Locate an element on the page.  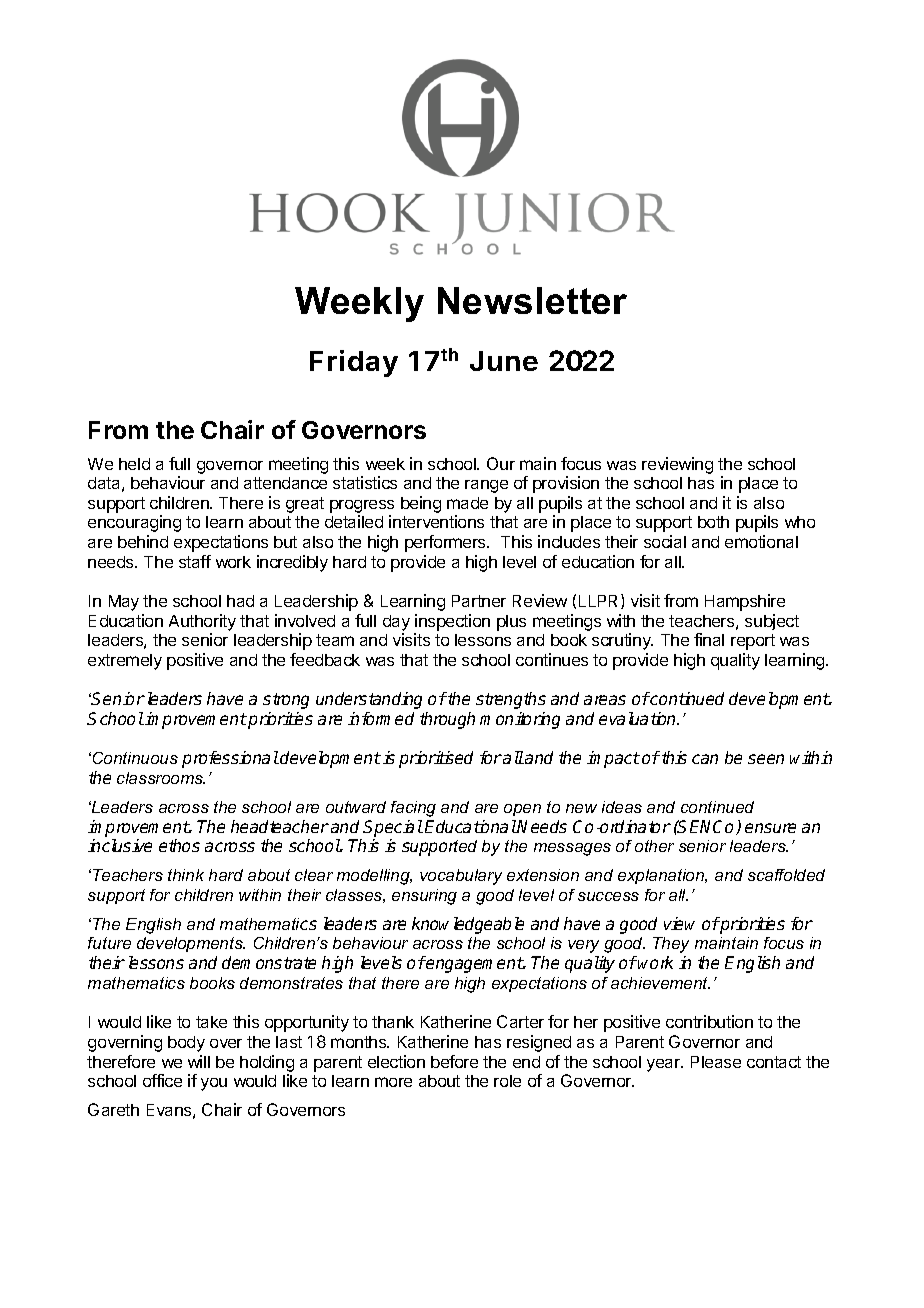
June is located at coordinates (504, 361).
